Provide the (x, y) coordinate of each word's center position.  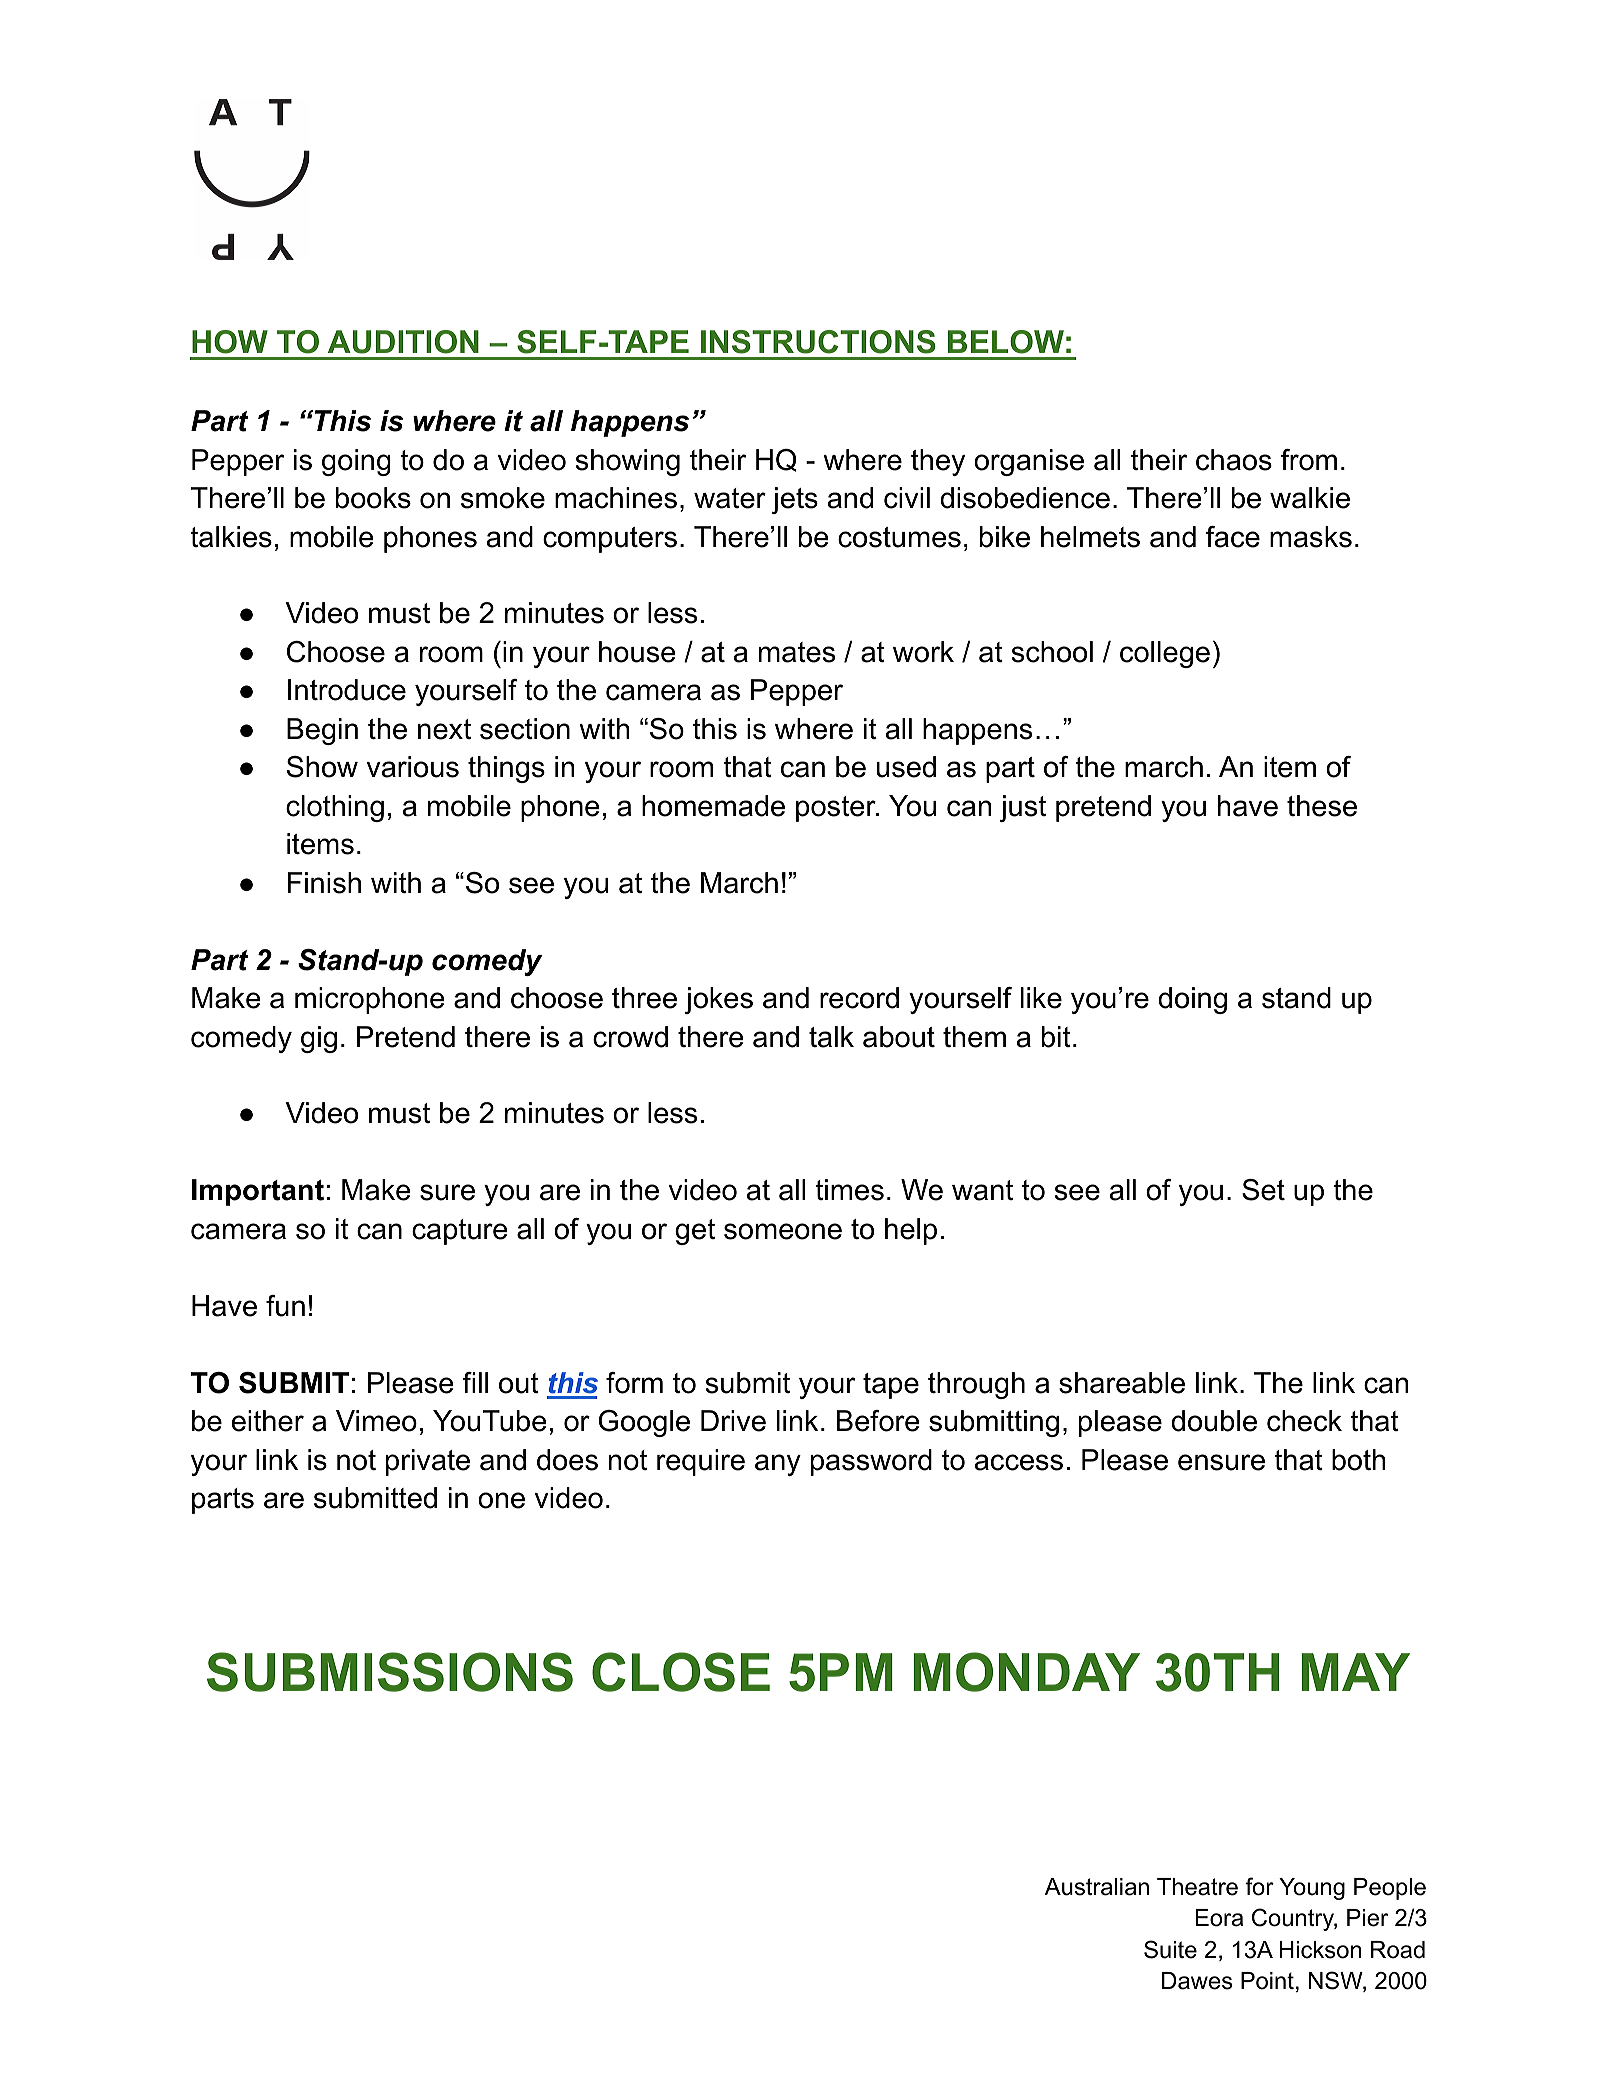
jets (795, 500)
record (859, 998)
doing (1192, 1000)
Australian (1097, 1887)
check (1304, 1421)
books (373, 498)
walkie (1310, 498)
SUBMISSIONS (390, 1672)
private (428, 1462)
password (871, 1462)
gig (319, 1039)
